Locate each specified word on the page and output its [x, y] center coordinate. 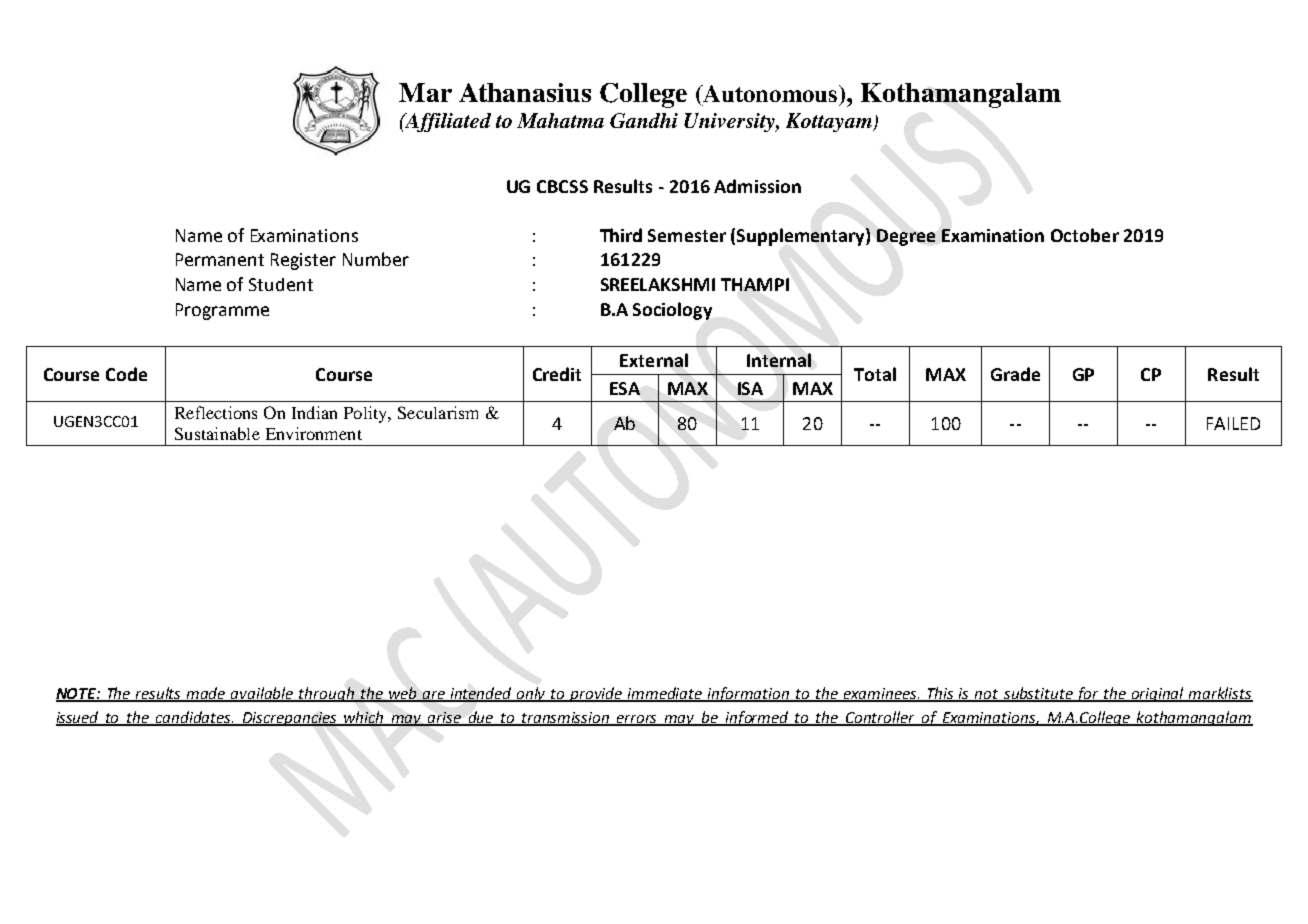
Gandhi [644, 120]
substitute [1038, 694]
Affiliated [447, 122]
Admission [757, 186]
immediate [665, 694]
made [206, 694]
